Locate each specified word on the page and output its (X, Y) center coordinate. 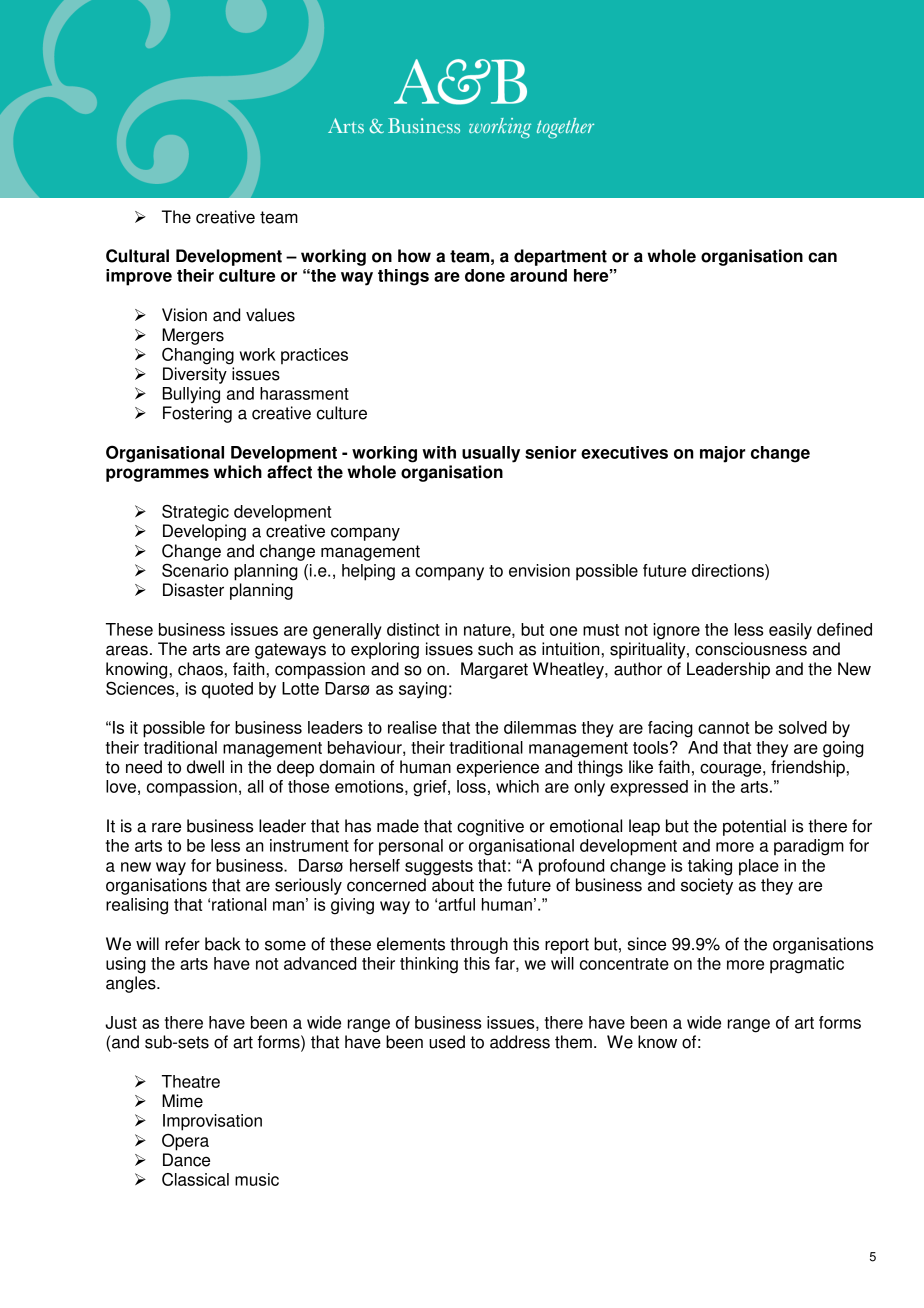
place (759, 867)
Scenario (195, 570)
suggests (439, 868)
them (573, 1042)
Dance (186, 1160)
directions (729, 570)
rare (166, 827)
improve (139, 277)
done (485, 275)
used (447, 1042)
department (560, 257)
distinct (413, 629)
